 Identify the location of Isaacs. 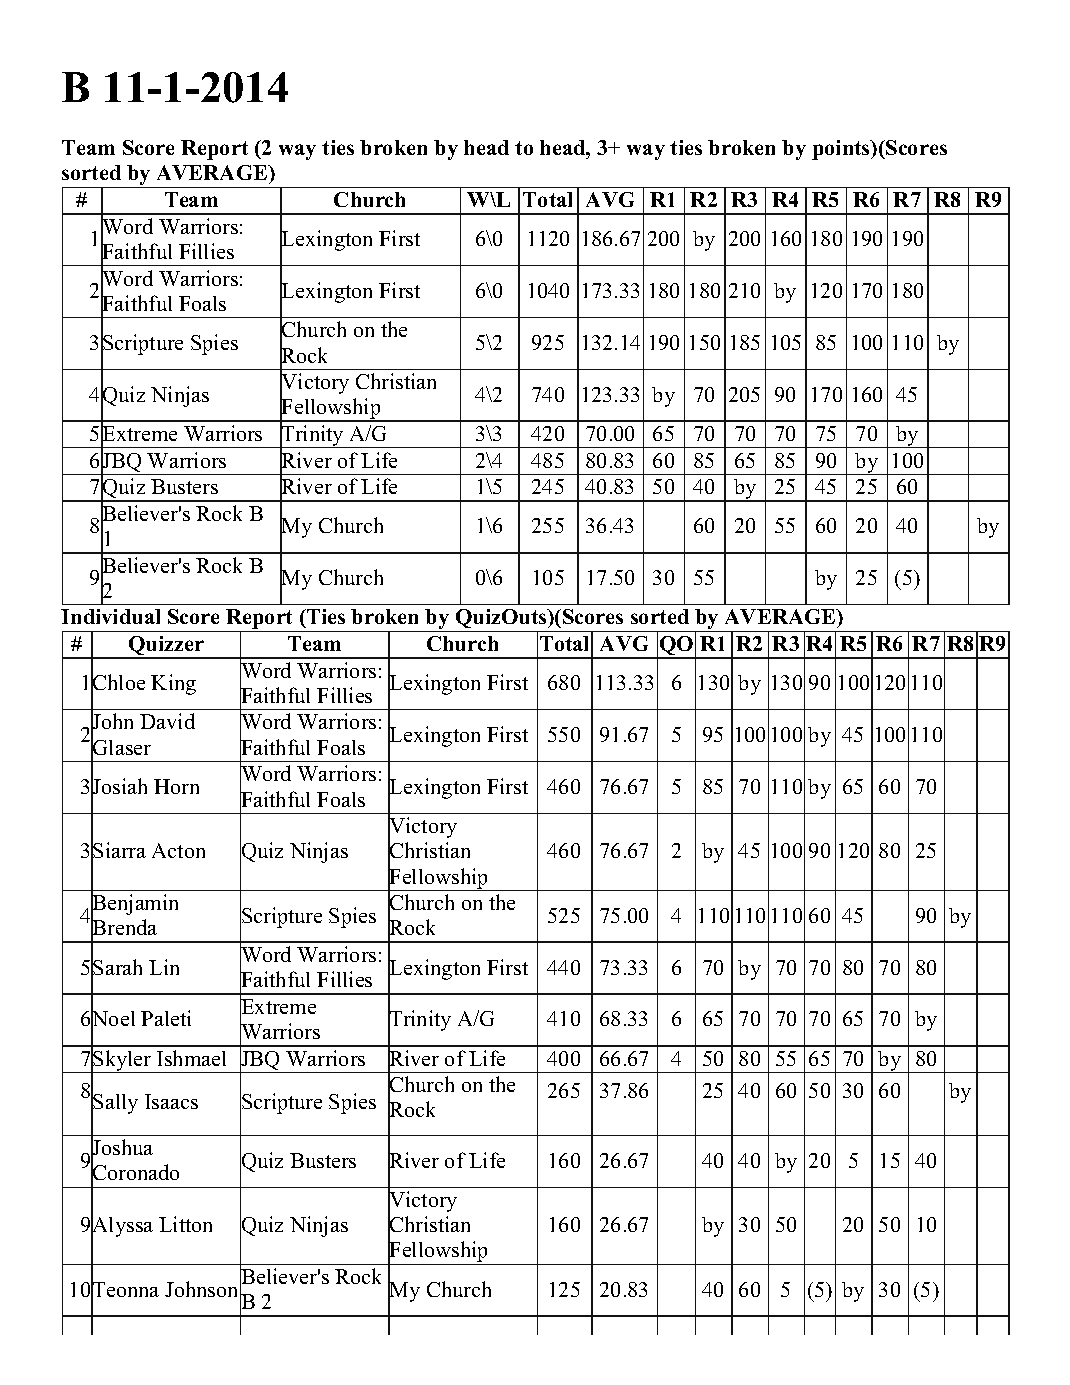
(171, 1101).
